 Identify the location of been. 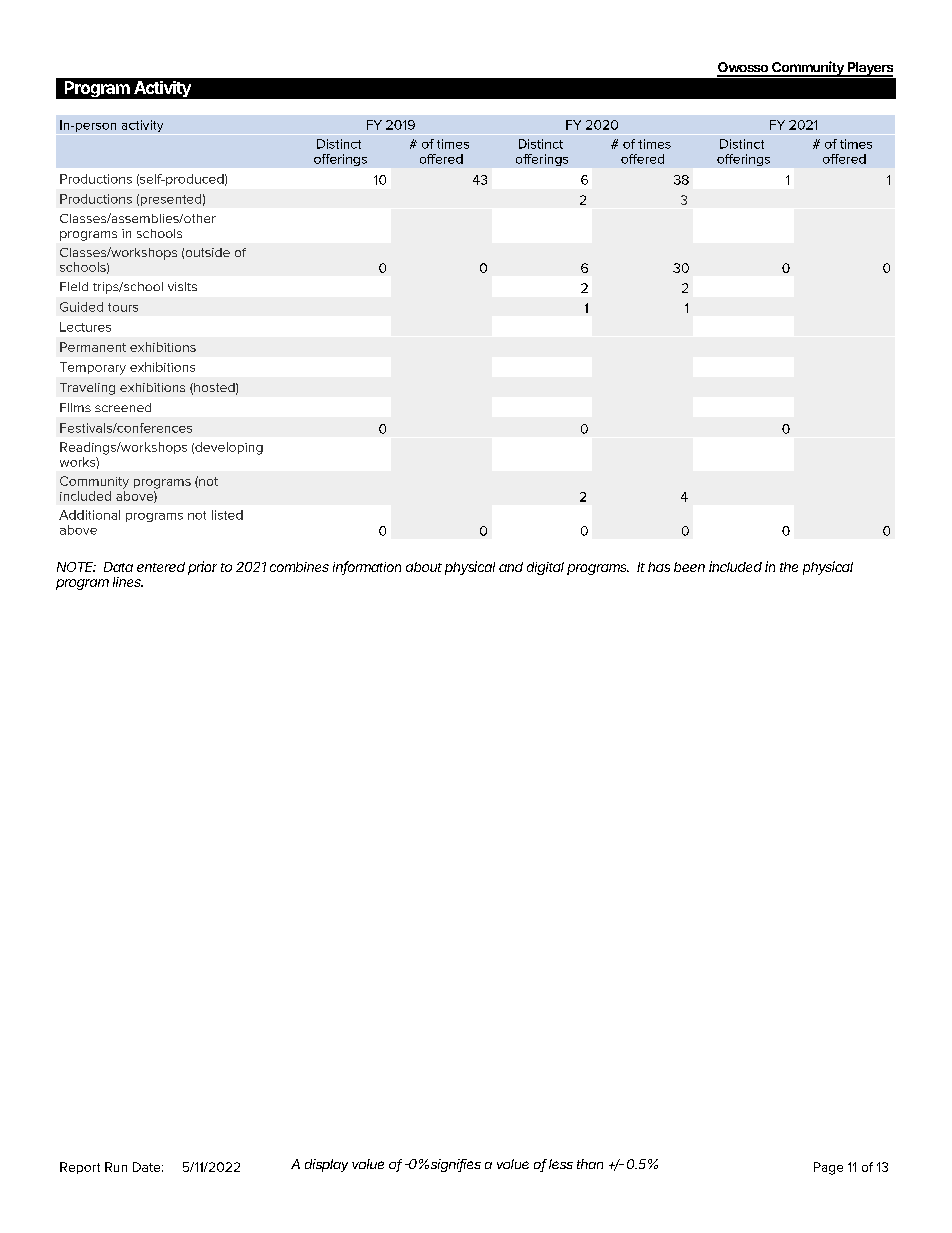
(689, 567).
